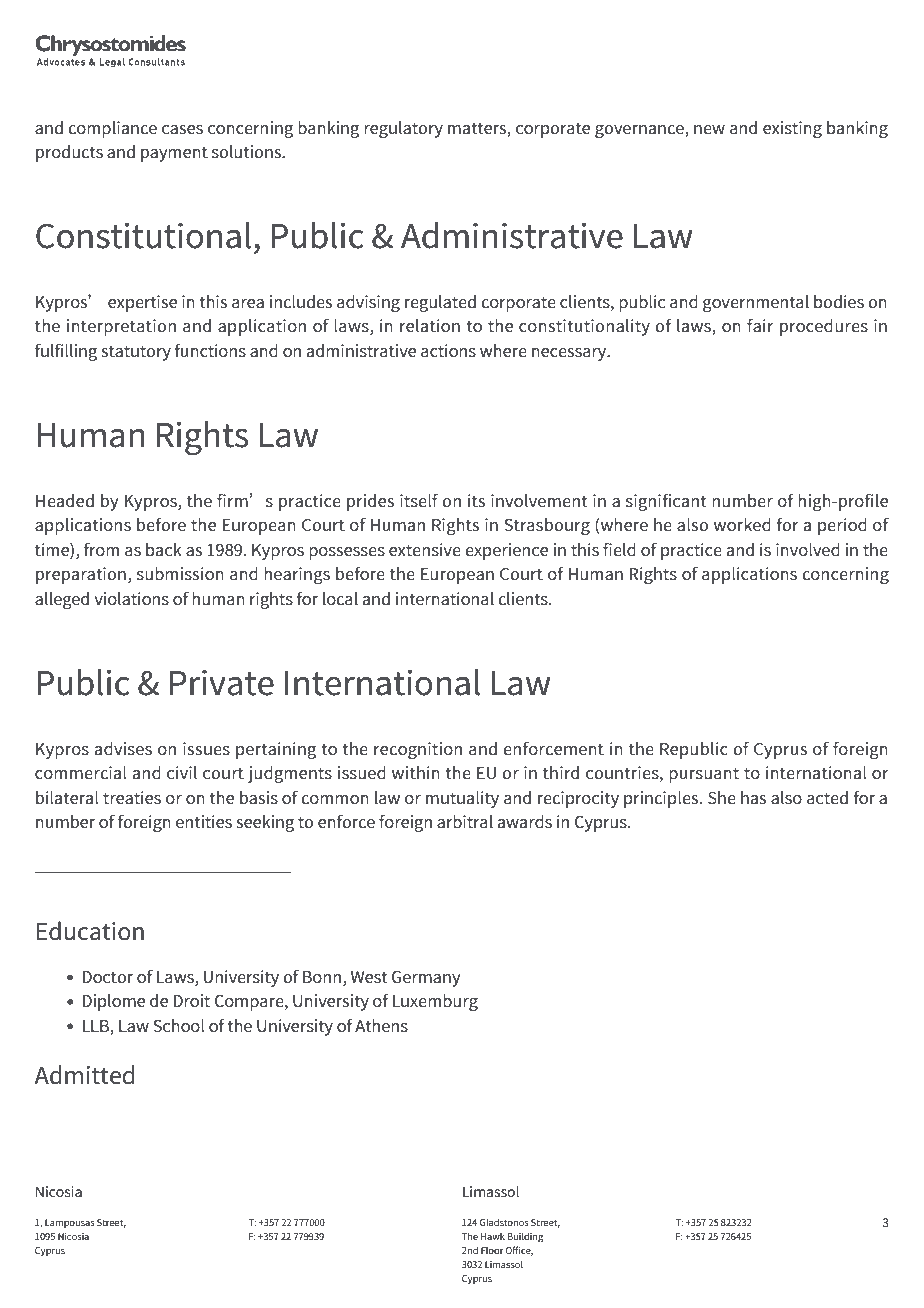 Image resolution: width=924 pixels, height=1308 pixels. Describe the element at coordinates (174, 154) in the screenshot. I see `payment` at that location.
